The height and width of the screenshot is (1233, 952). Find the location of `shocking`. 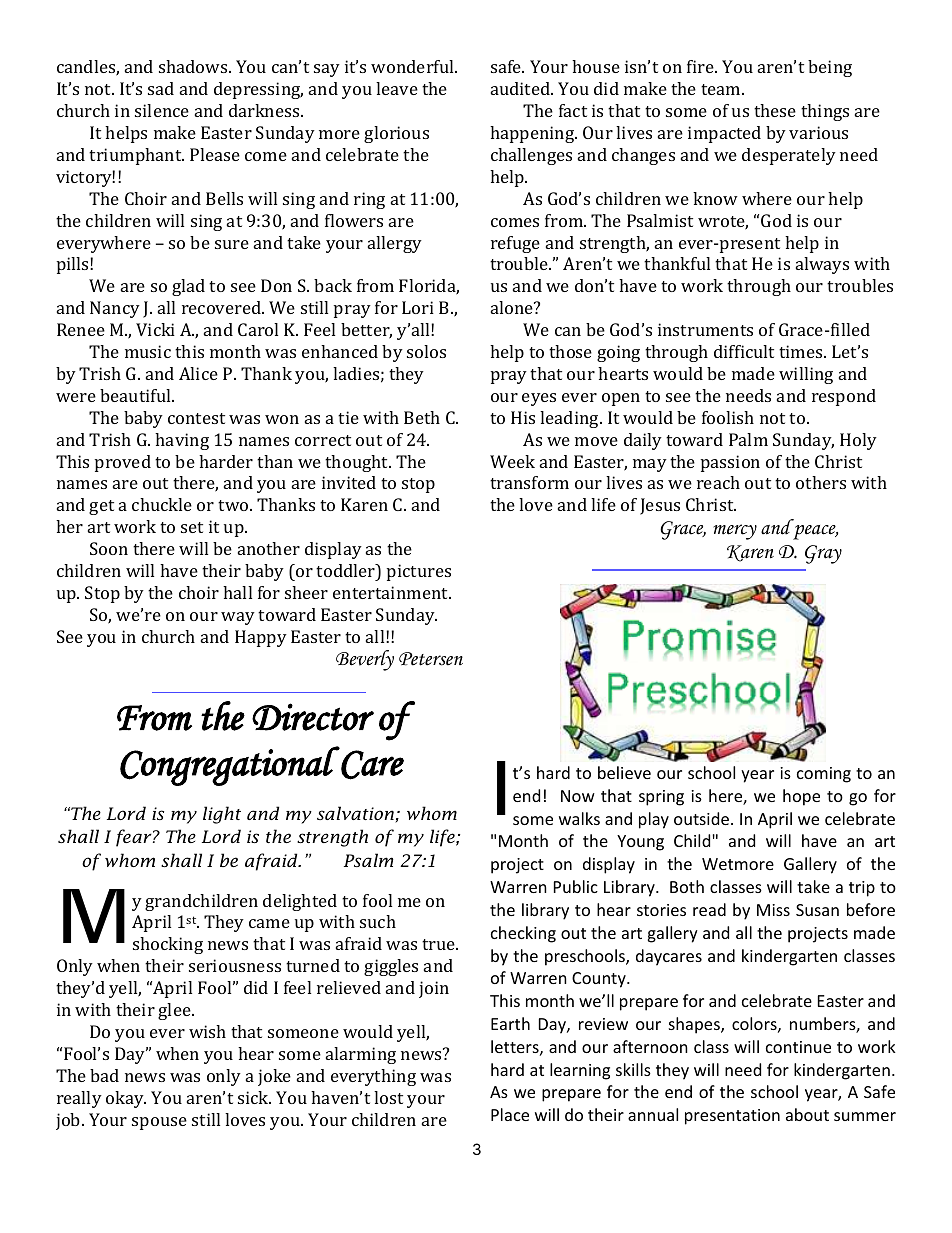

shocking is located at coordinates (168, 945).
